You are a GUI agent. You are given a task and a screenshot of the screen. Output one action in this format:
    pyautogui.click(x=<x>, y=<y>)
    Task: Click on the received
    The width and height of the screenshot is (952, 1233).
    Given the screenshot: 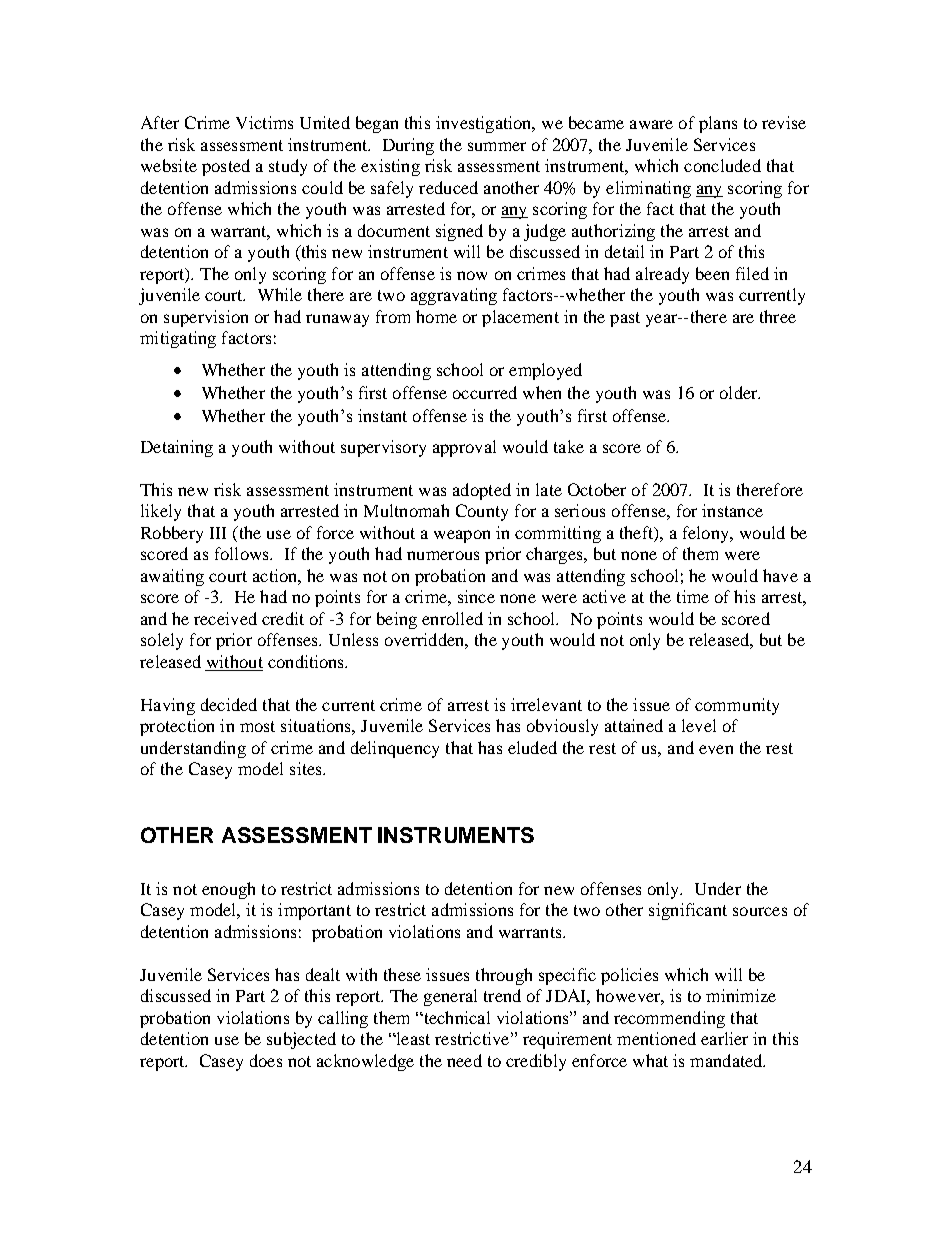 What is the action you would take?
    pyautogui.click(x=225, y=618)
